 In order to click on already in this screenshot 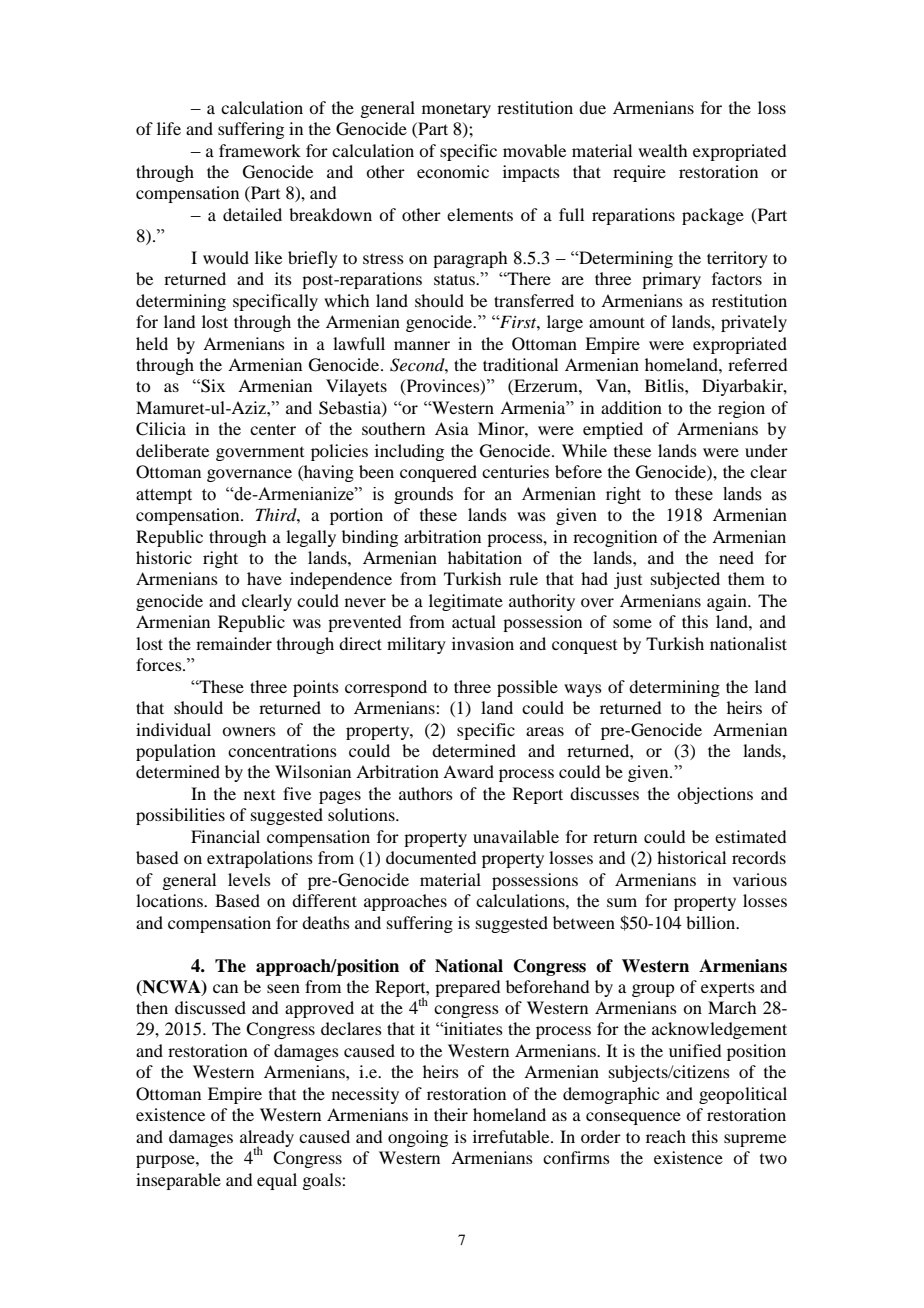, I will do `click(267, 1139)`.
